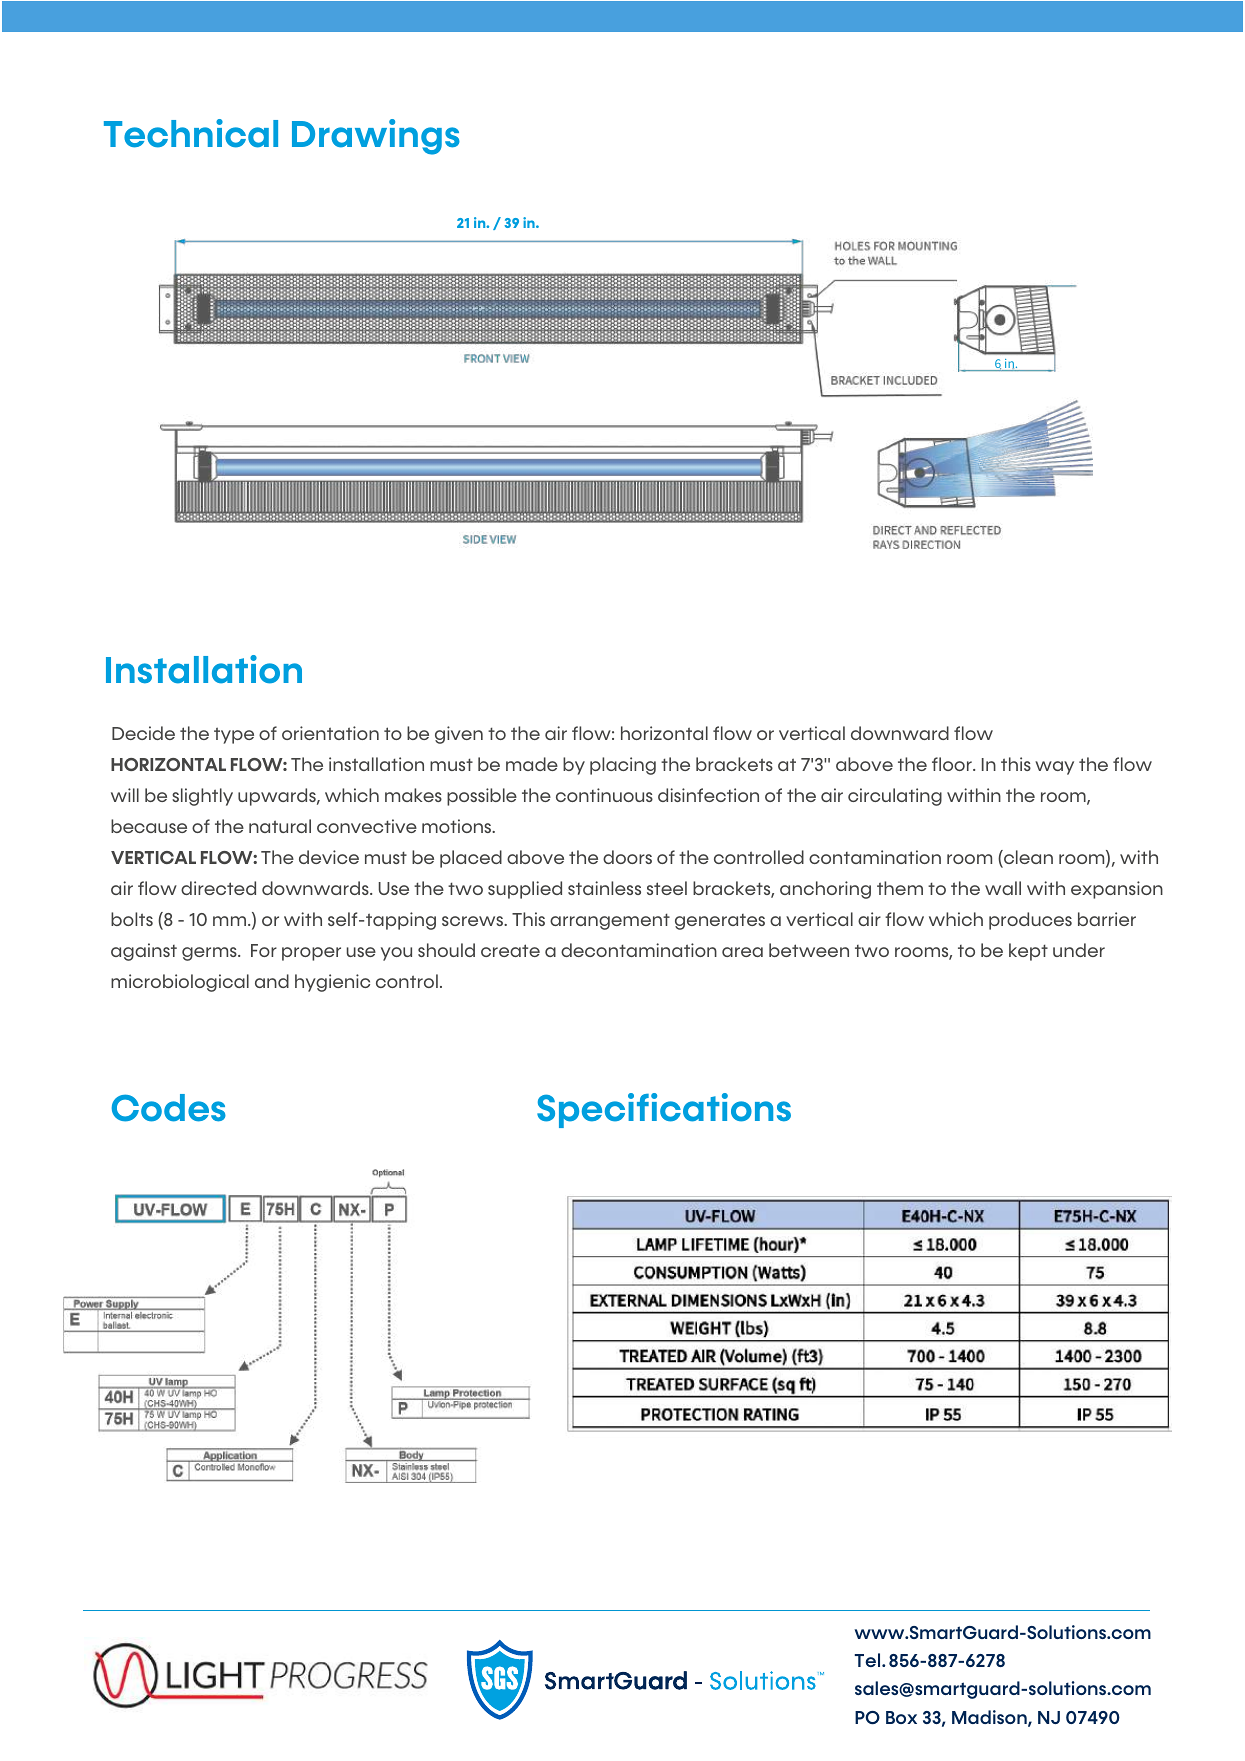 The height and width of the screenshot is (1761, 1245). I want to click on Drawings, so click(376, 137).
